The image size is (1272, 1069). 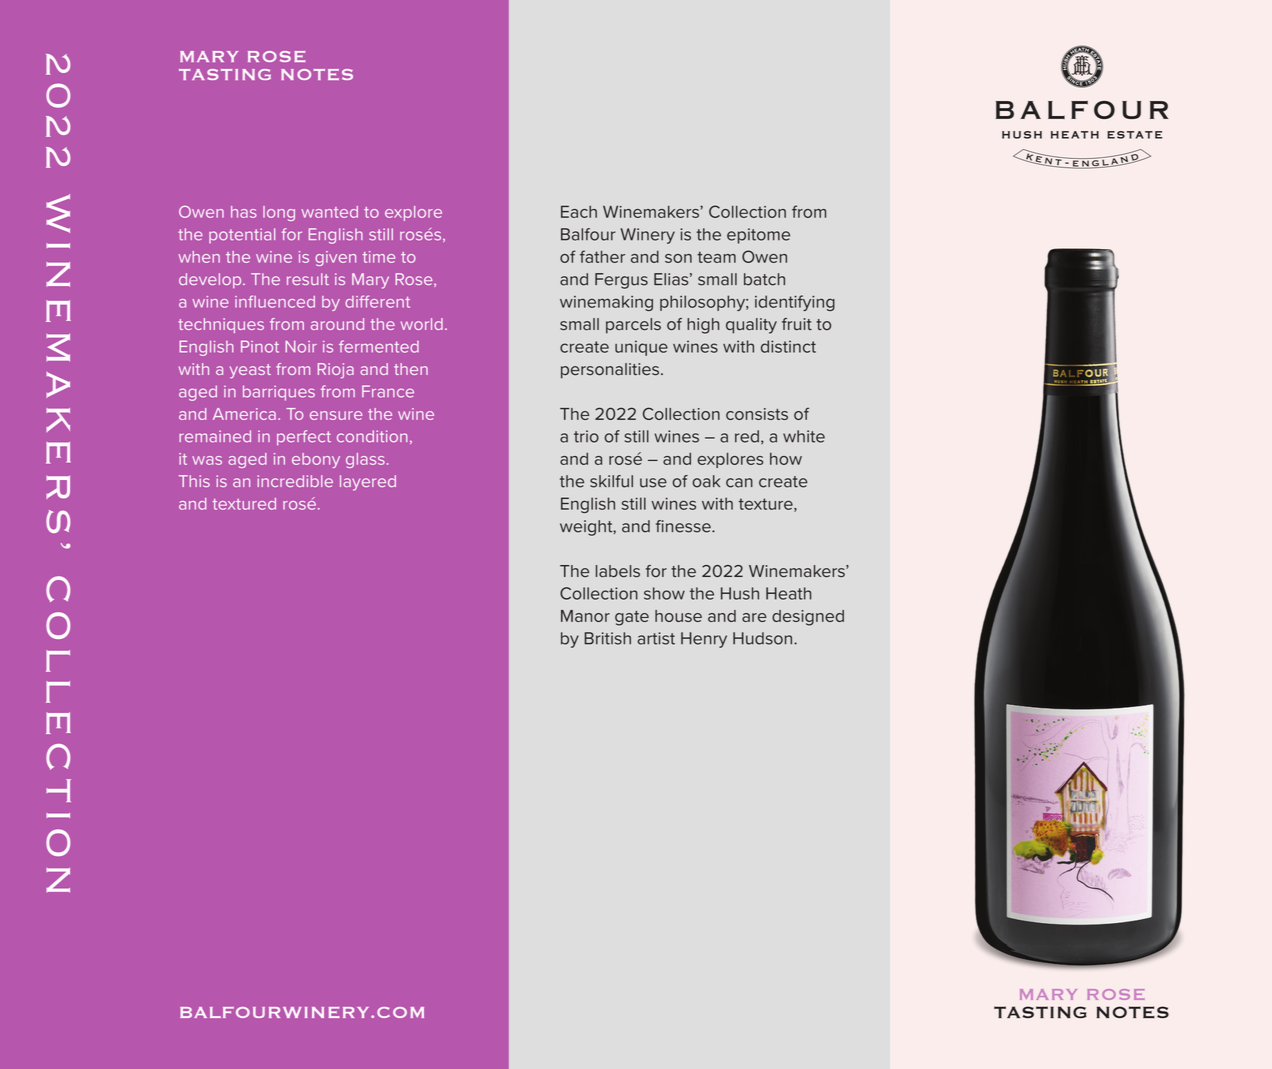 I want to click on America, so click(x=244, y=414).
